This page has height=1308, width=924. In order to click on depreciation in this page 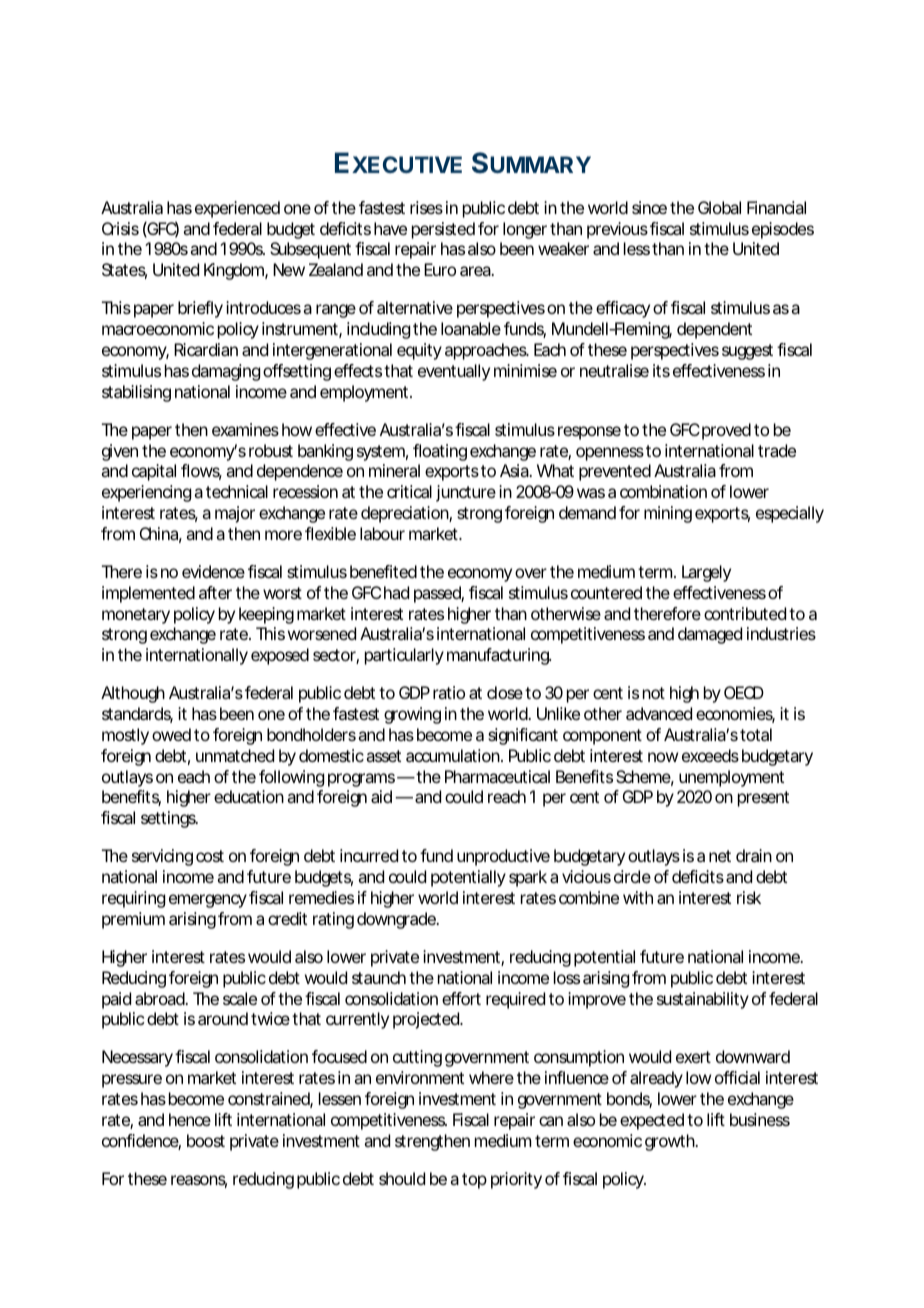, I will do `click(405, 514)`.
